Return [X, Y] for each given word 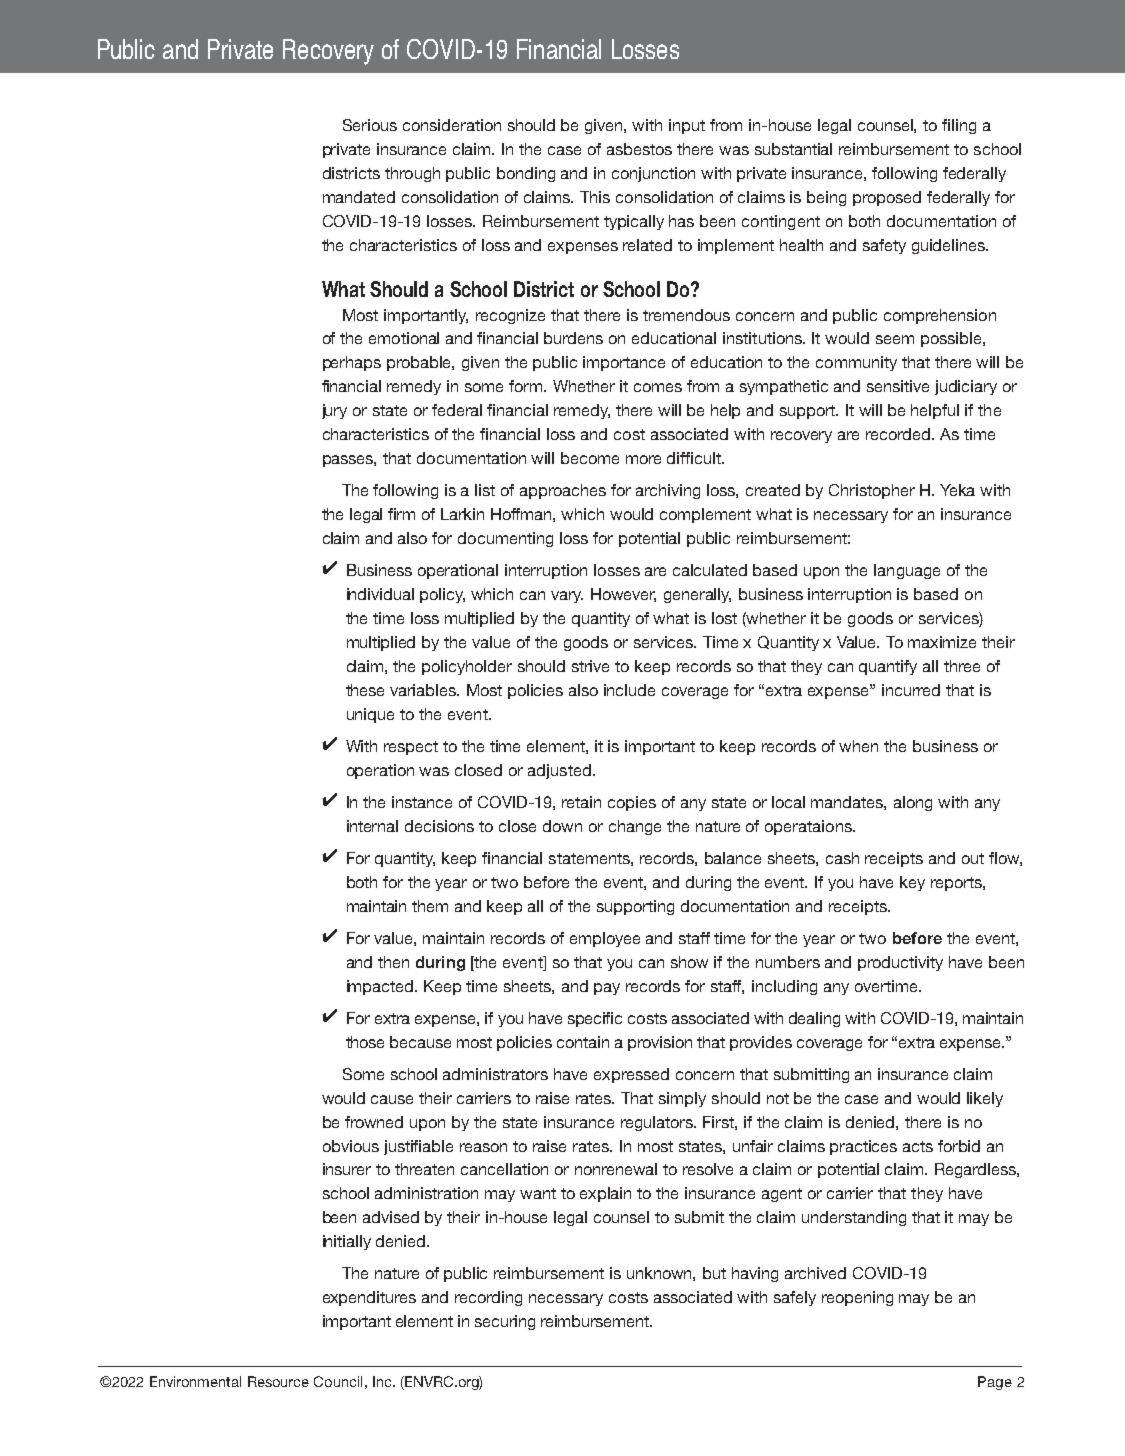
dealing [814, 1019]
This [595, 197]
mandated [359, 197]
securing [505, 1322]
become [590, 458]
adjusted [559, 771]
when [858, 746]
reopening [857, 1298]
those [365, 1042]
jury [334, 411]
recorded [899, 434]
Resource [278, 1381]
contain [583, 1042]
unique [370, 715]
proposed [887, 198]
